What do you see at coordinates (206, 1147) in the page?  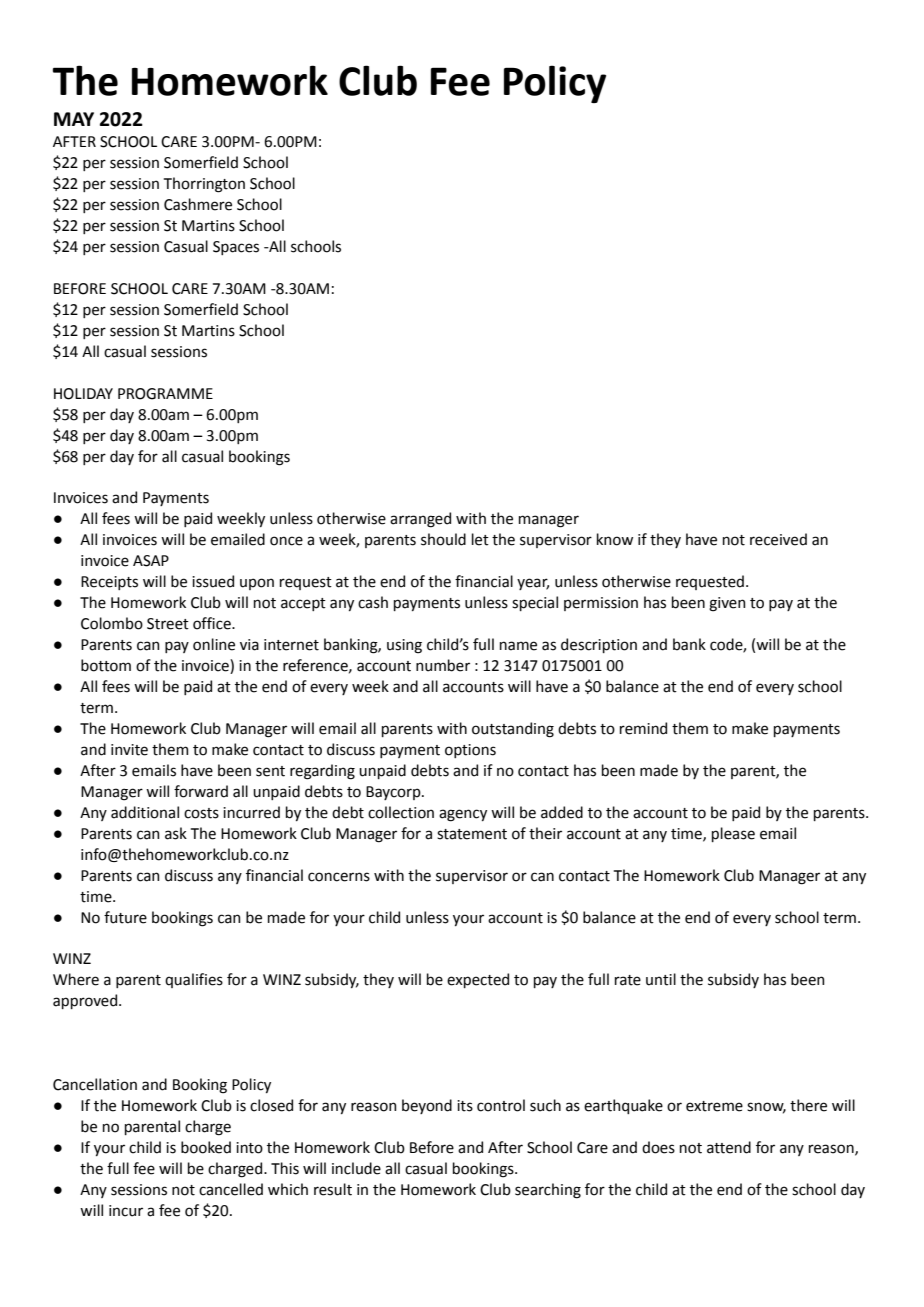 I see `booked` at bounding box center [206, 1147].
